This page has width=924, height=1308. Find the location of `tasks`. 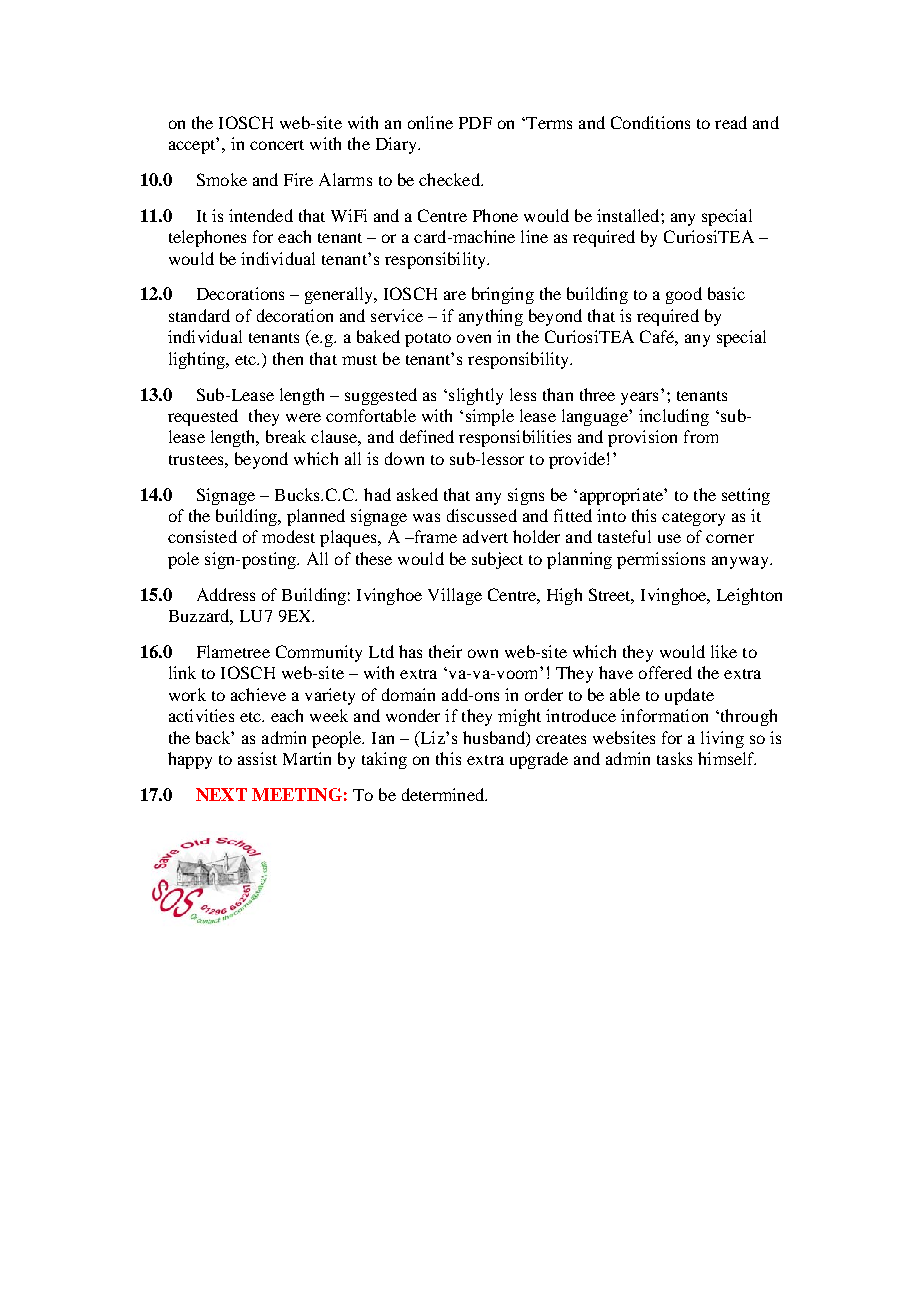

tasks is located at coordinates (674, 758).
